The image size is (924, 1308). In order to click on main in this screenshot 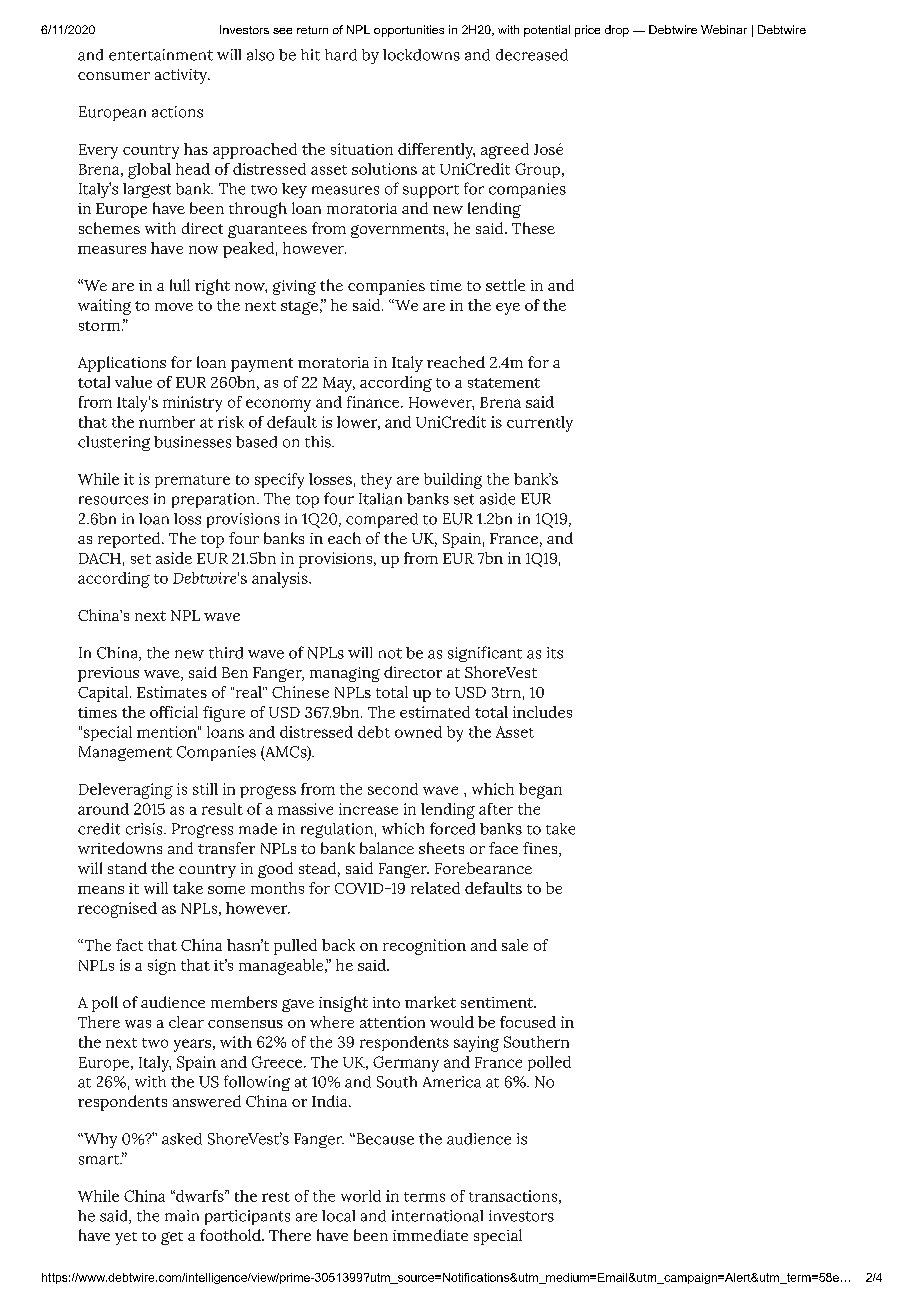, I will do `click(182, 1216)`.
